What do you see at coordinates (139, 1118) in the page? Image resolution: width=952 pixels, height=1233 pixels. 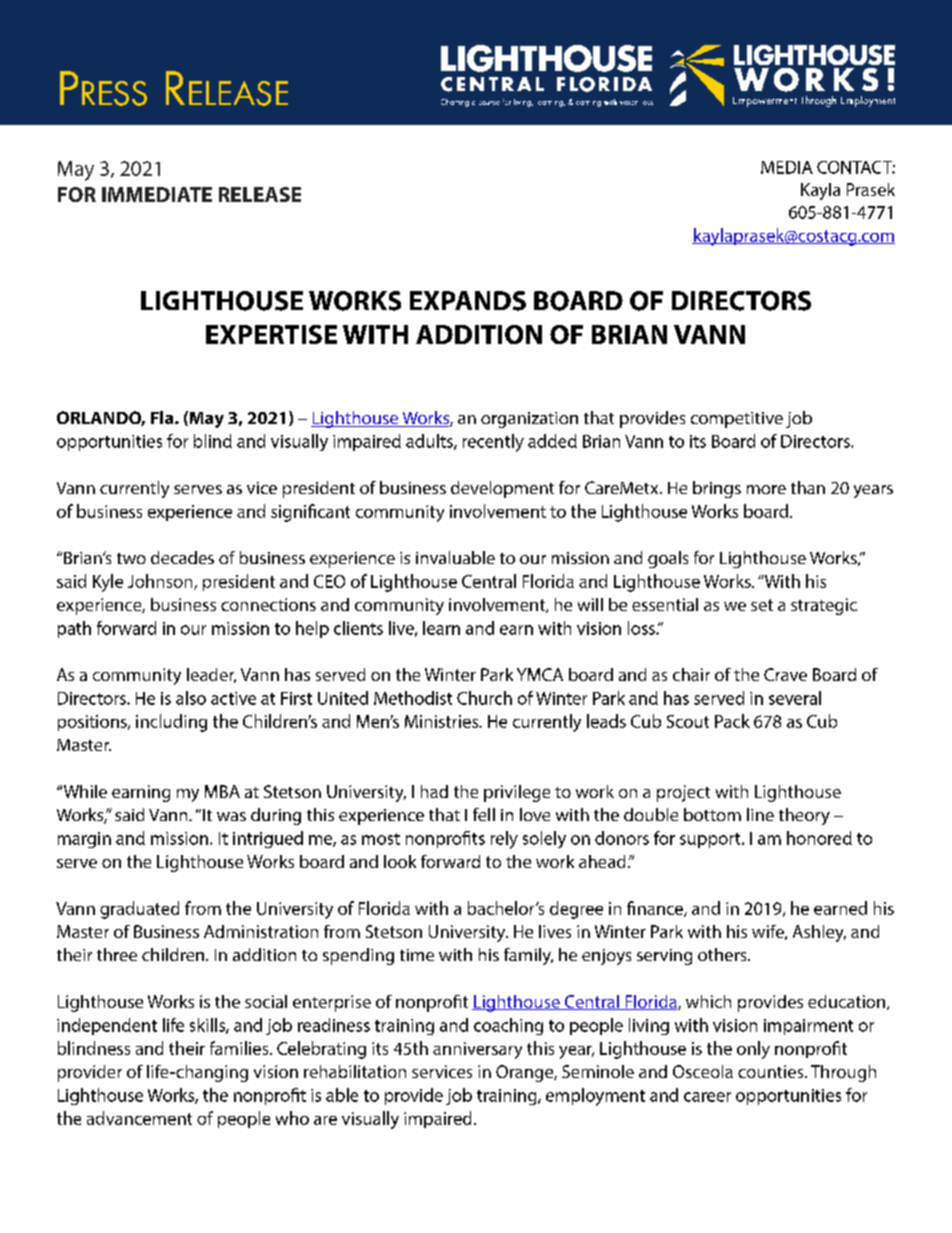 I see `advancement` at bounding box center [139, 1118].
